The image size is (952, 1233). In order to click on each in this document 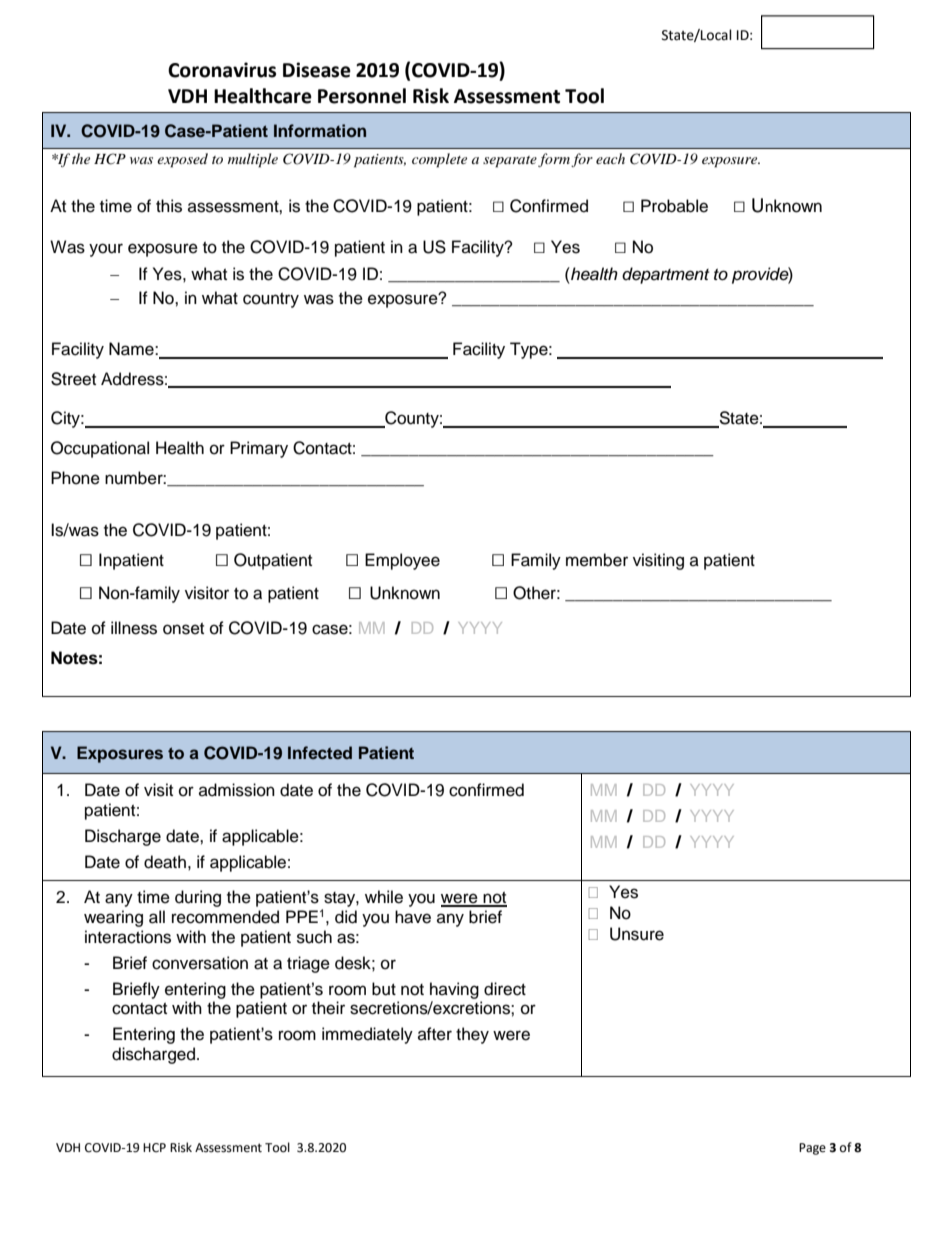, I will do `click(610, 158)`.
